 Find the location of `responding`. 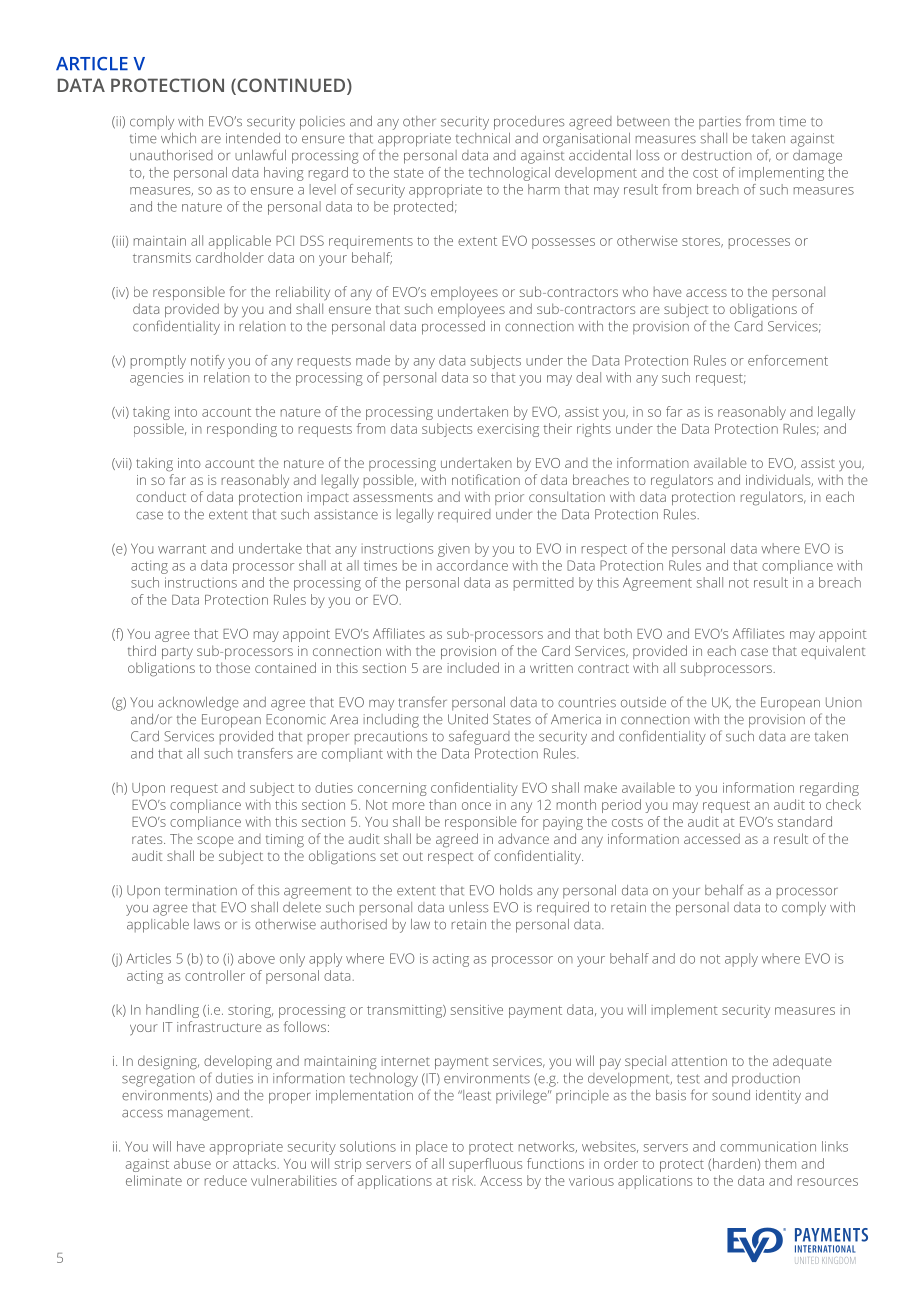

responding is located at coordinates (242, 430).
